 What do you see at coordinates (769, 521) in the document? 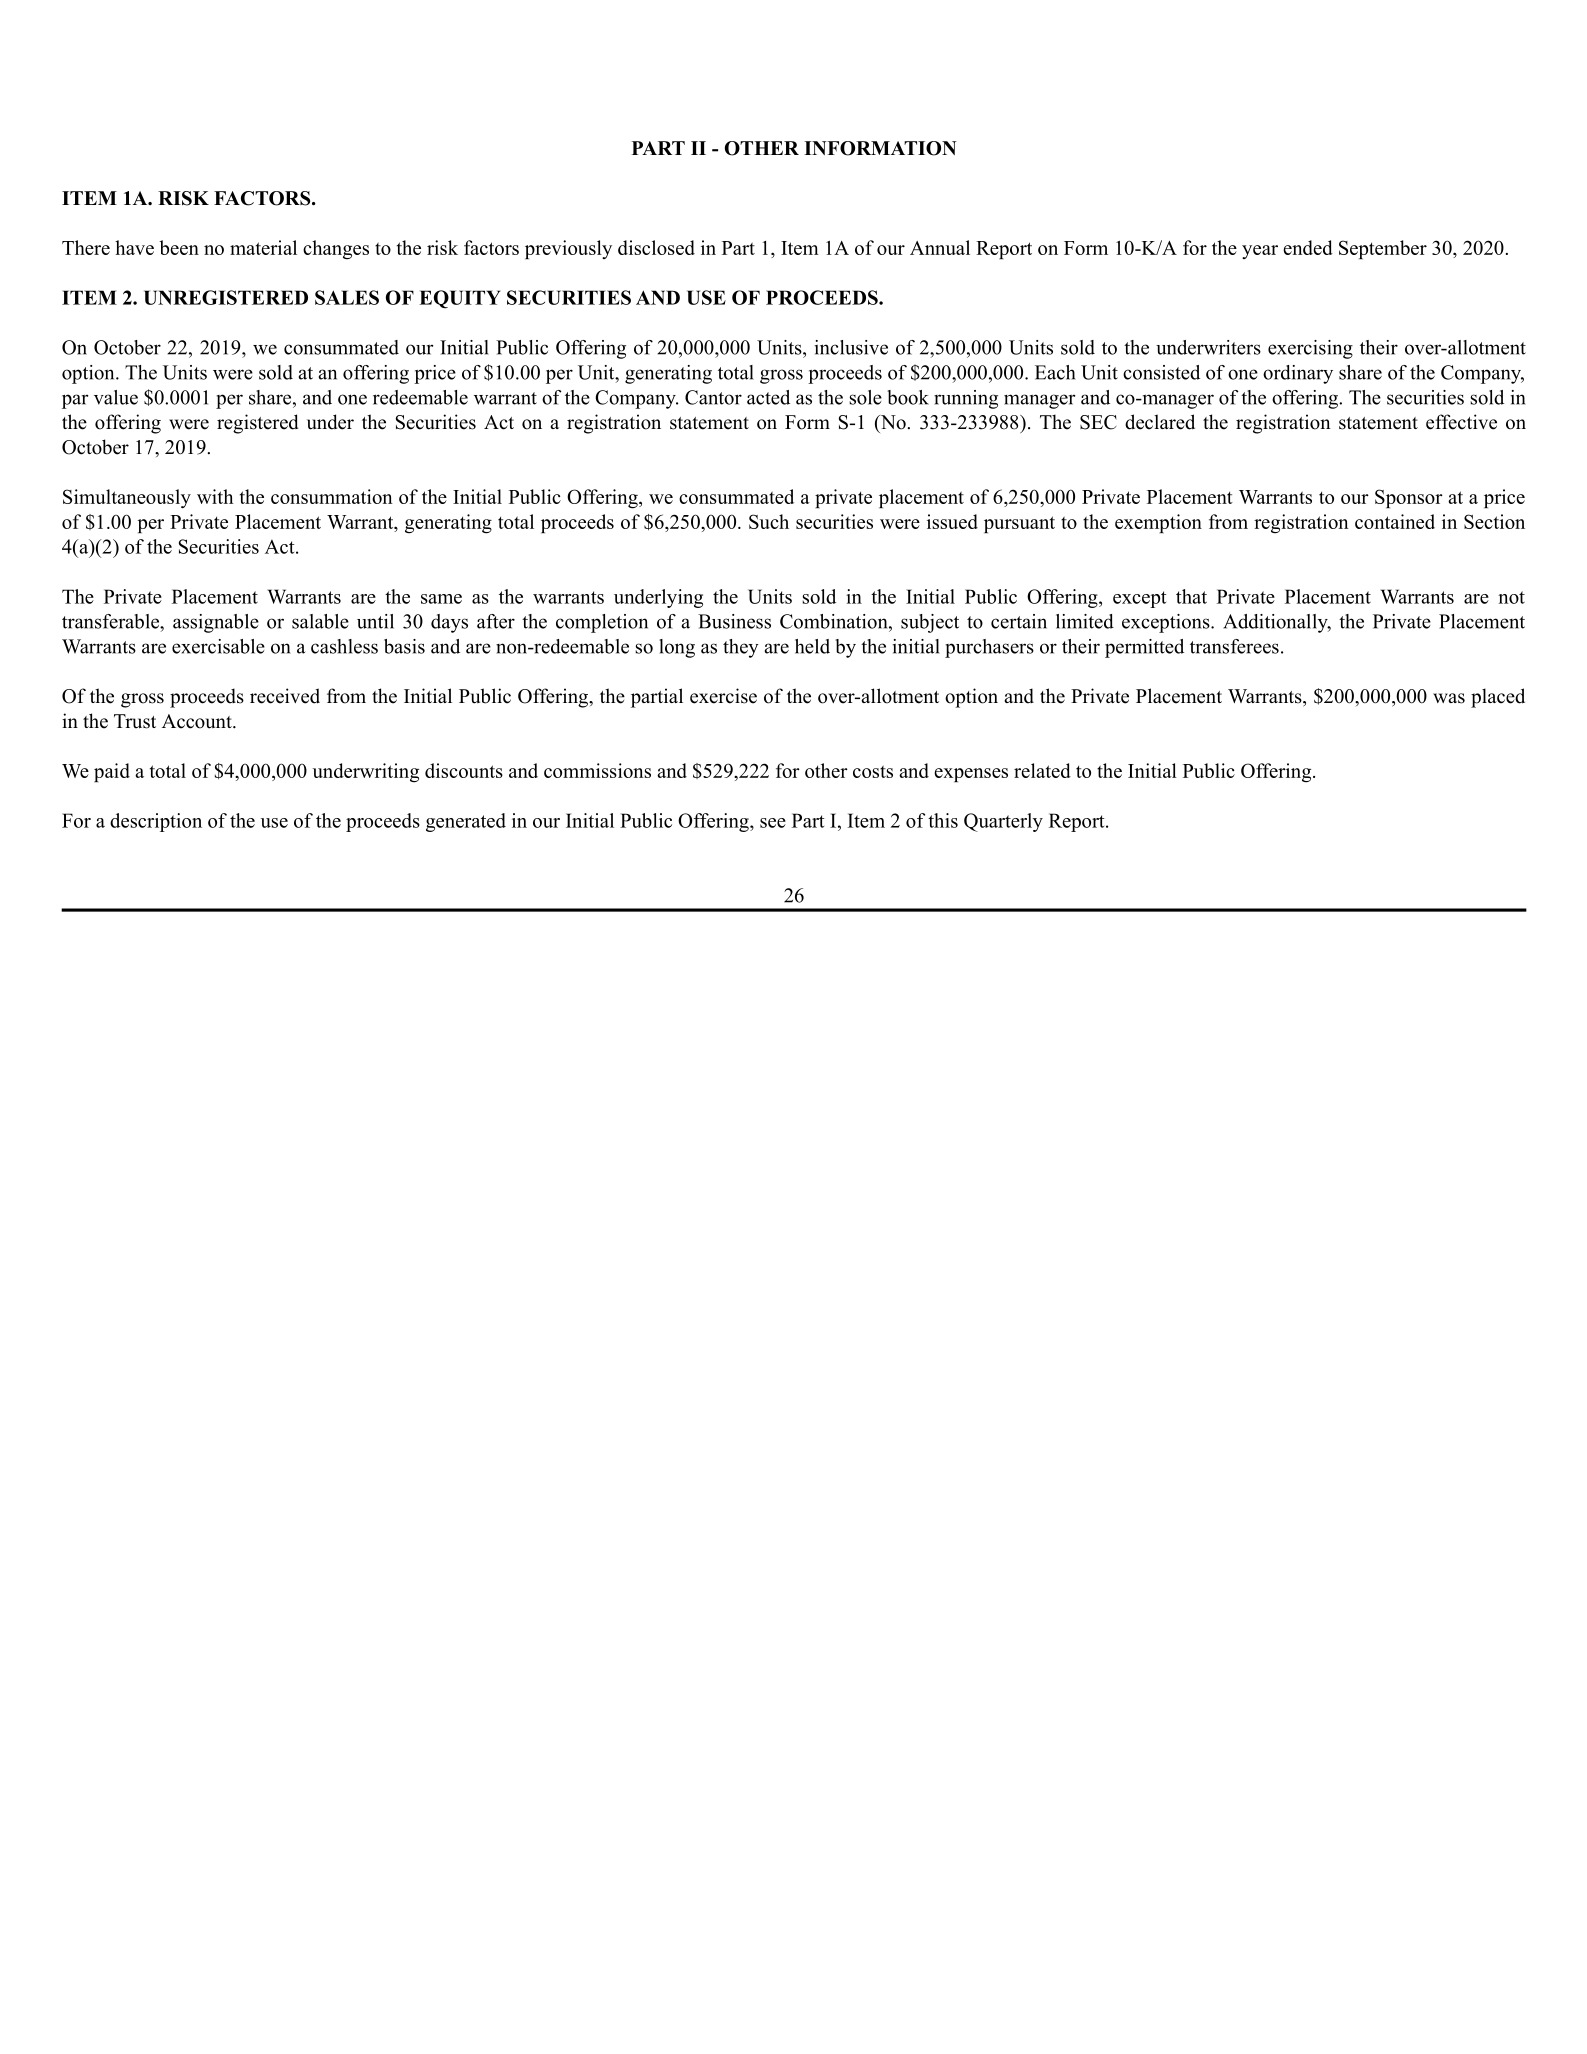
I see `Such` at bounding box center [769, 521].
